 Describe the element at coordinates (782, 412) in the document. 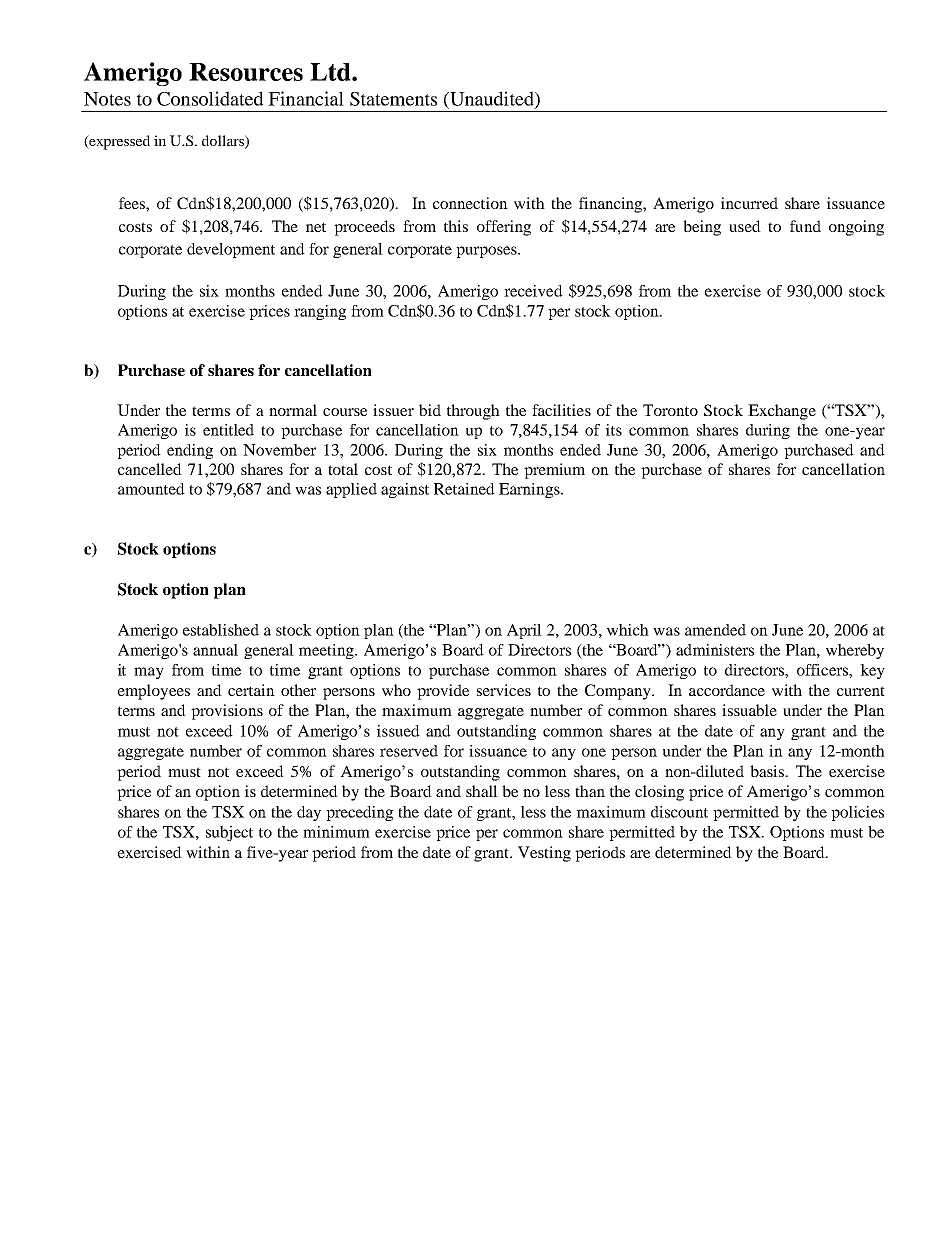

I see `Exchange` at that location.
